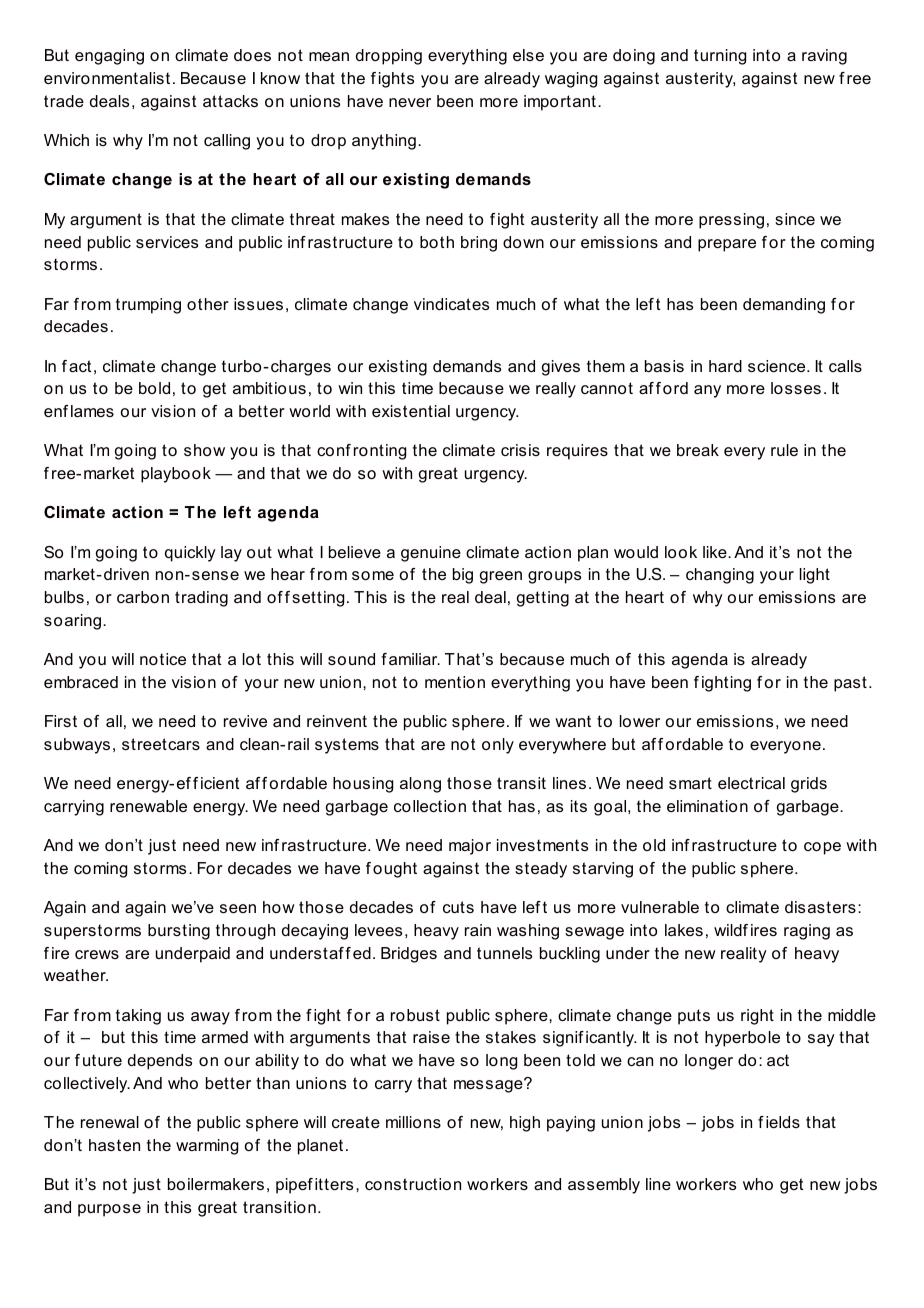 The width and height of the page is (924, 1308). What do you see at coordinates (176, 475) in the page?
I see `playbook` at bounding box center [176, 475].
